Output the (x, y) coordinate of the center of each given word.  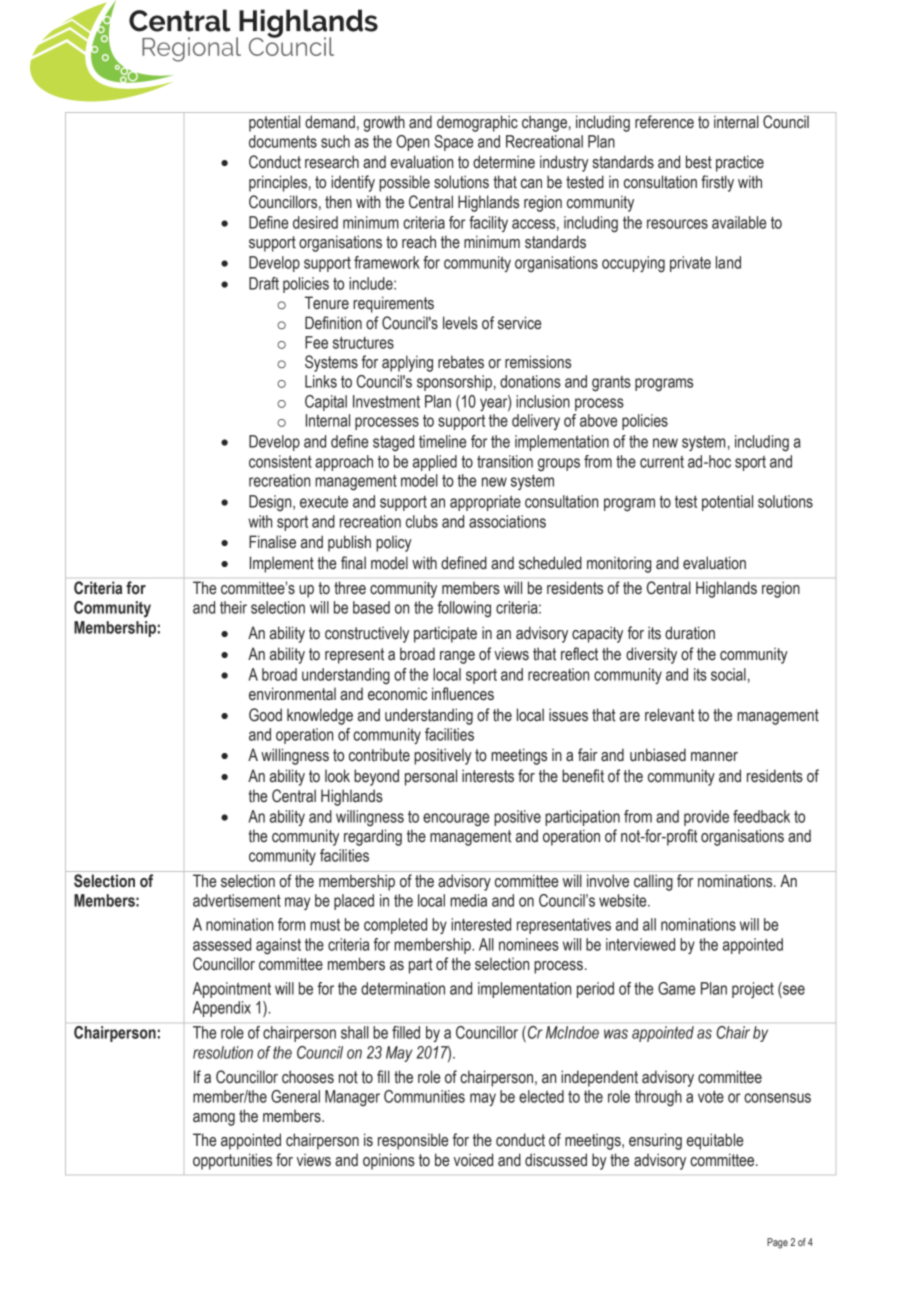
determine (504, 162)
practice (740, 163)
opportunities (232, 1161)
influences (463, 694)
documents (283, 141)
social (728, 674)
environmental (292, 694)
